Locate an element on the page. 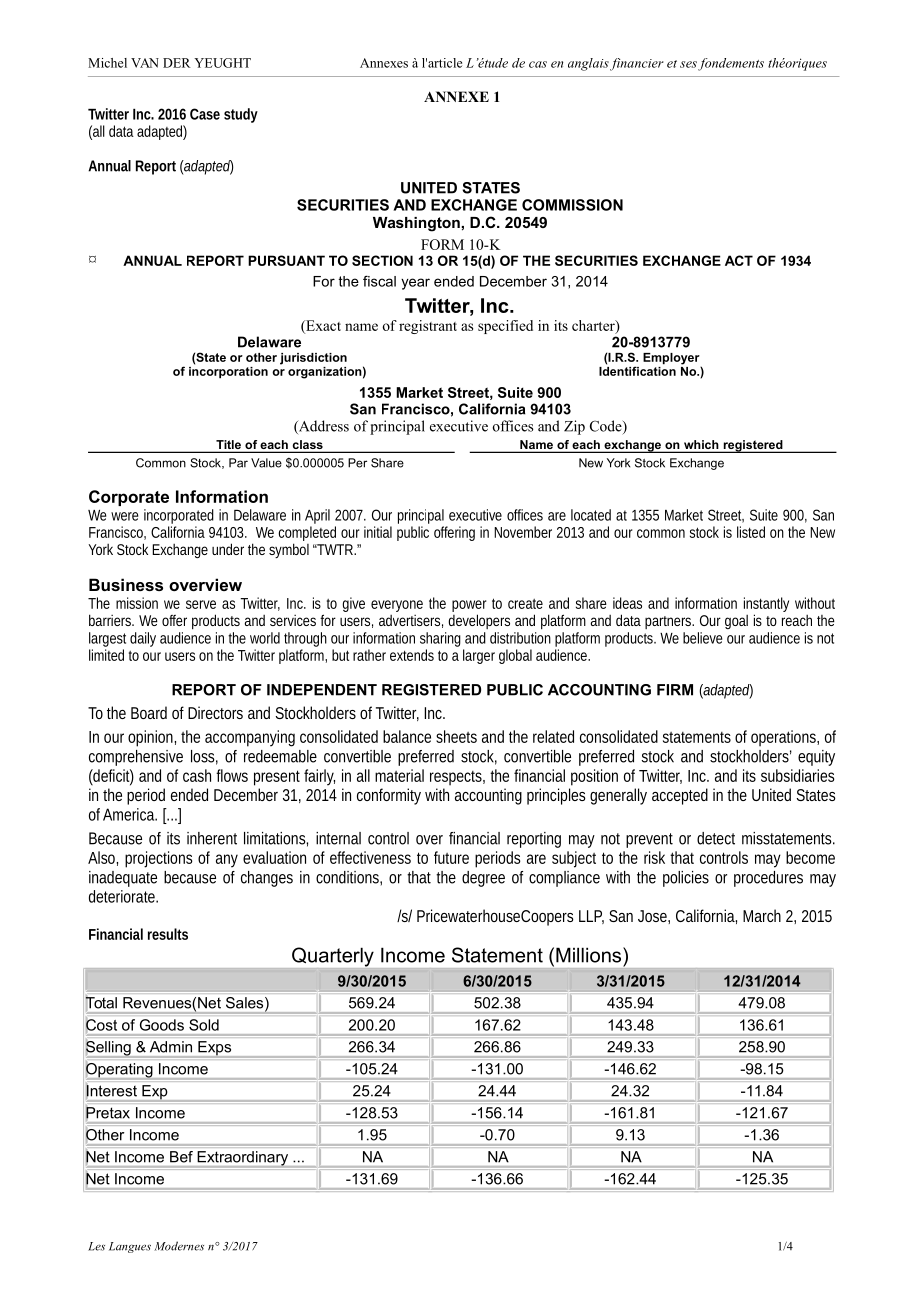 This page has height=1308, width=924. anglais is located at coordinates (588, 64).
